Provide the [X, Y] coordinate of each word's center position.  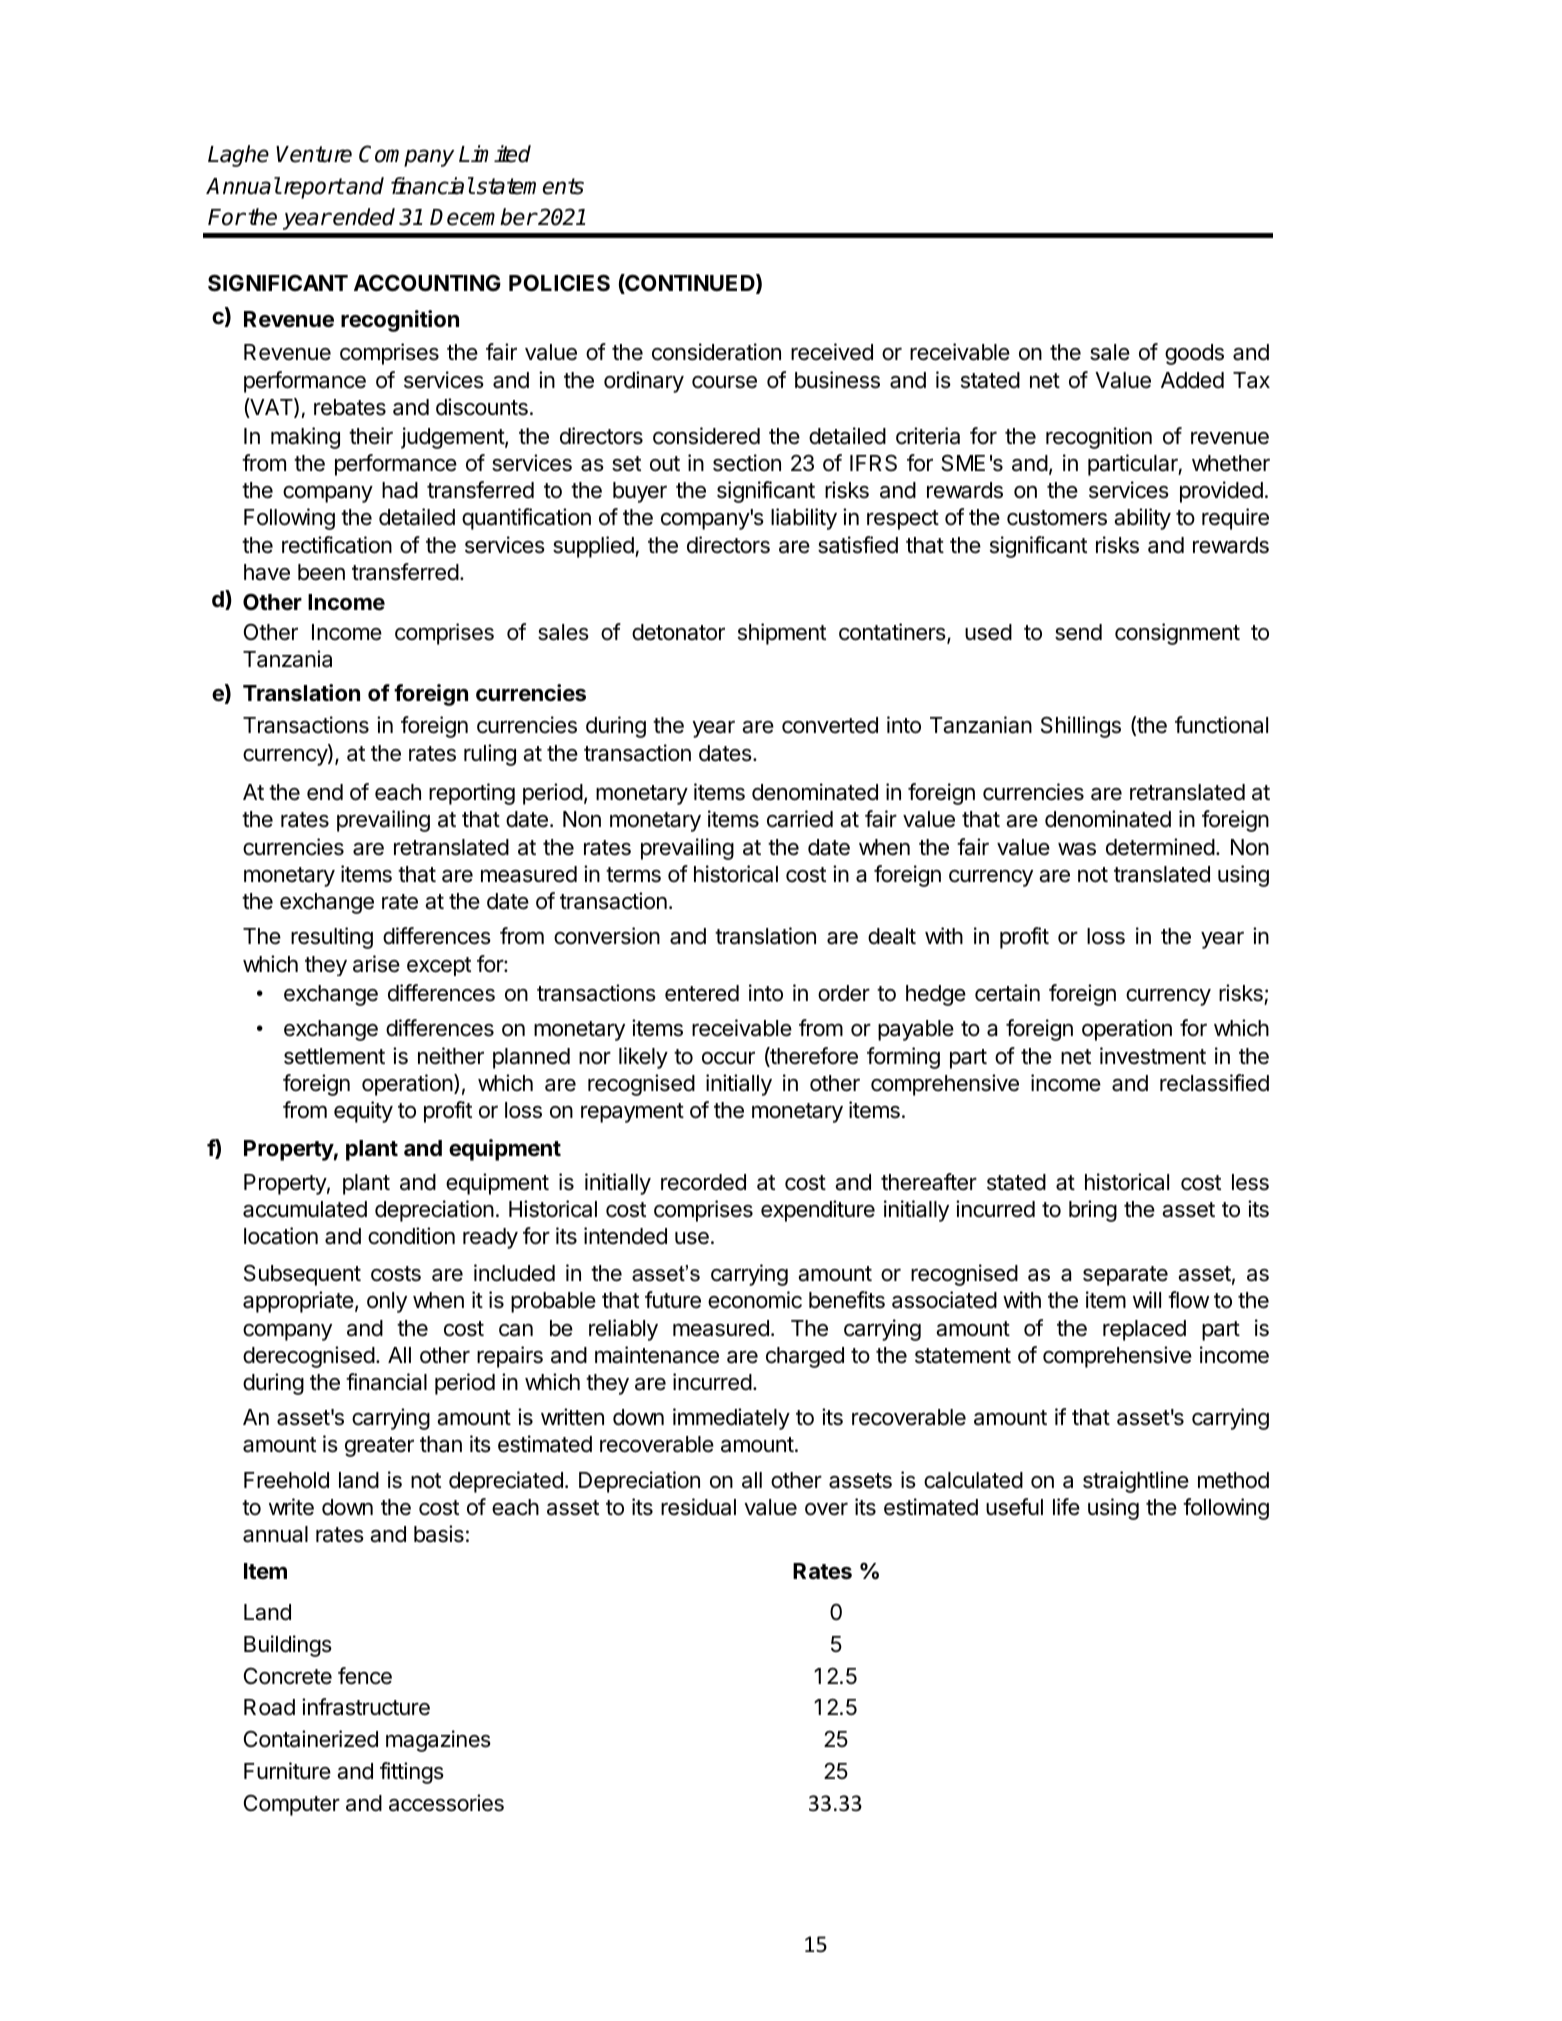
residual [698, 1507]
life [1066, 1507]
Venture [314, 154]
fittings [412, 1773]
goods [1194, 354]
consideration [716, 352]
